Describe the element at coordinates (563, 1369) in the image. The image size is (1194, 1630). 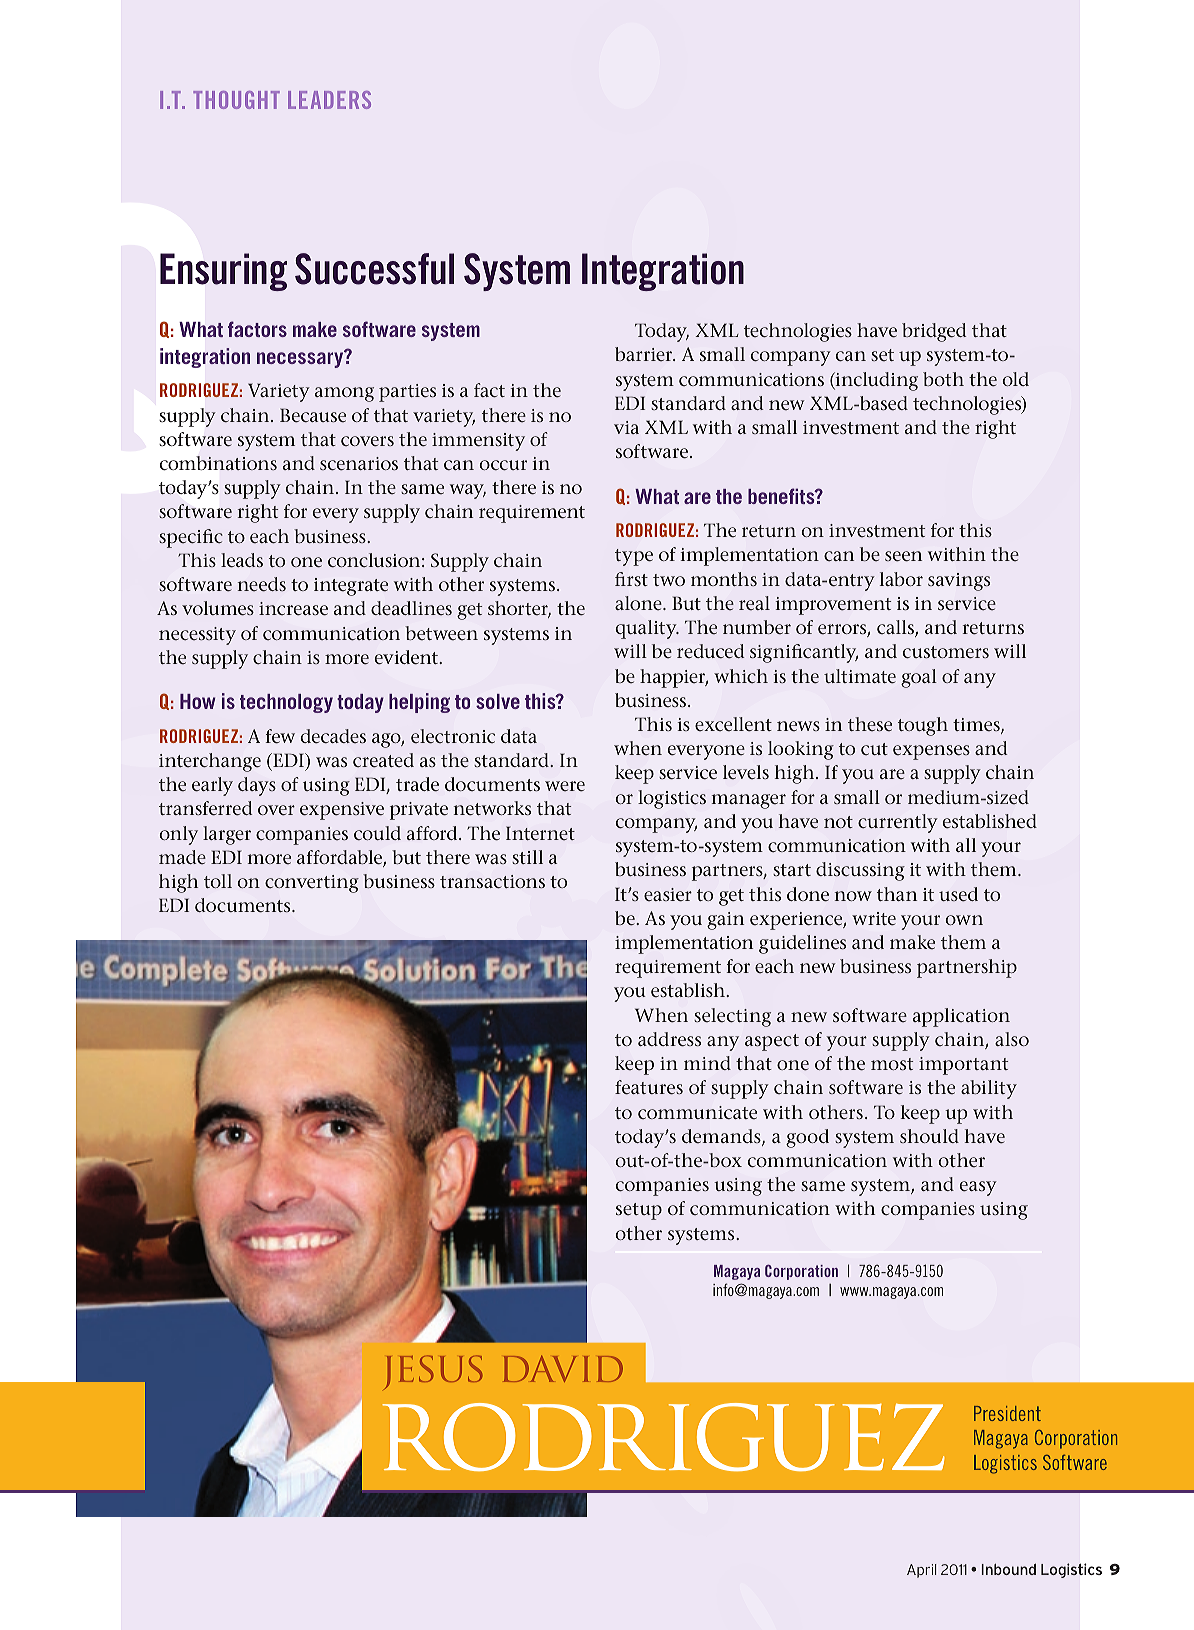
I see `David` at that location.
